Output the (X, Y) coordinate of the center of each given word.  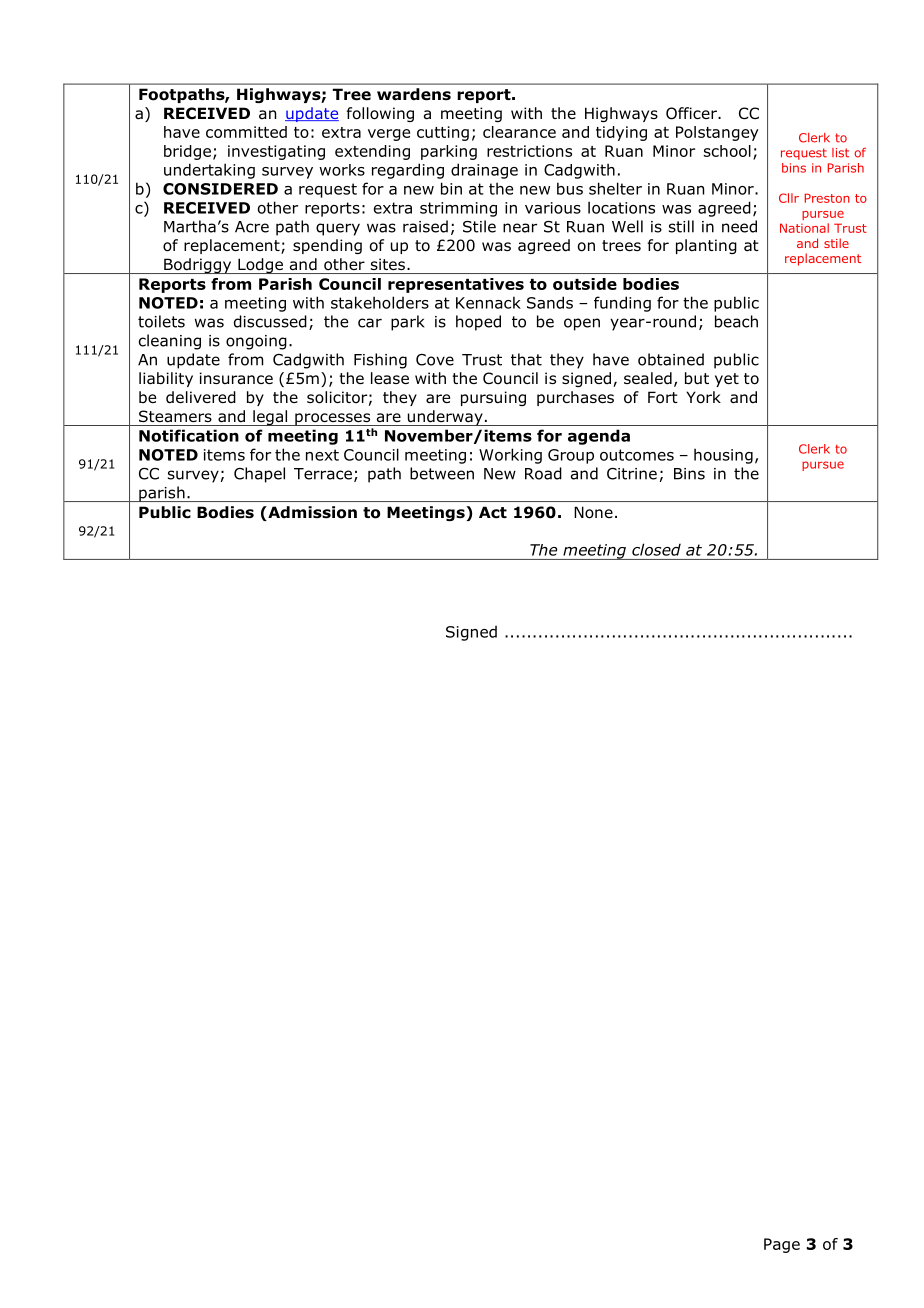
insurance (236, 378)
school (727, 151)
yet (727, 380)
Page (782, 1245)
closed (656, 549)
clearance (519, 132)
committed (246, 132)
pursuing (493, 398)
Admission (311, 513)
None (593, 512)
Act (493, 512)
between (442, 473)
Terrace (323, 474)
